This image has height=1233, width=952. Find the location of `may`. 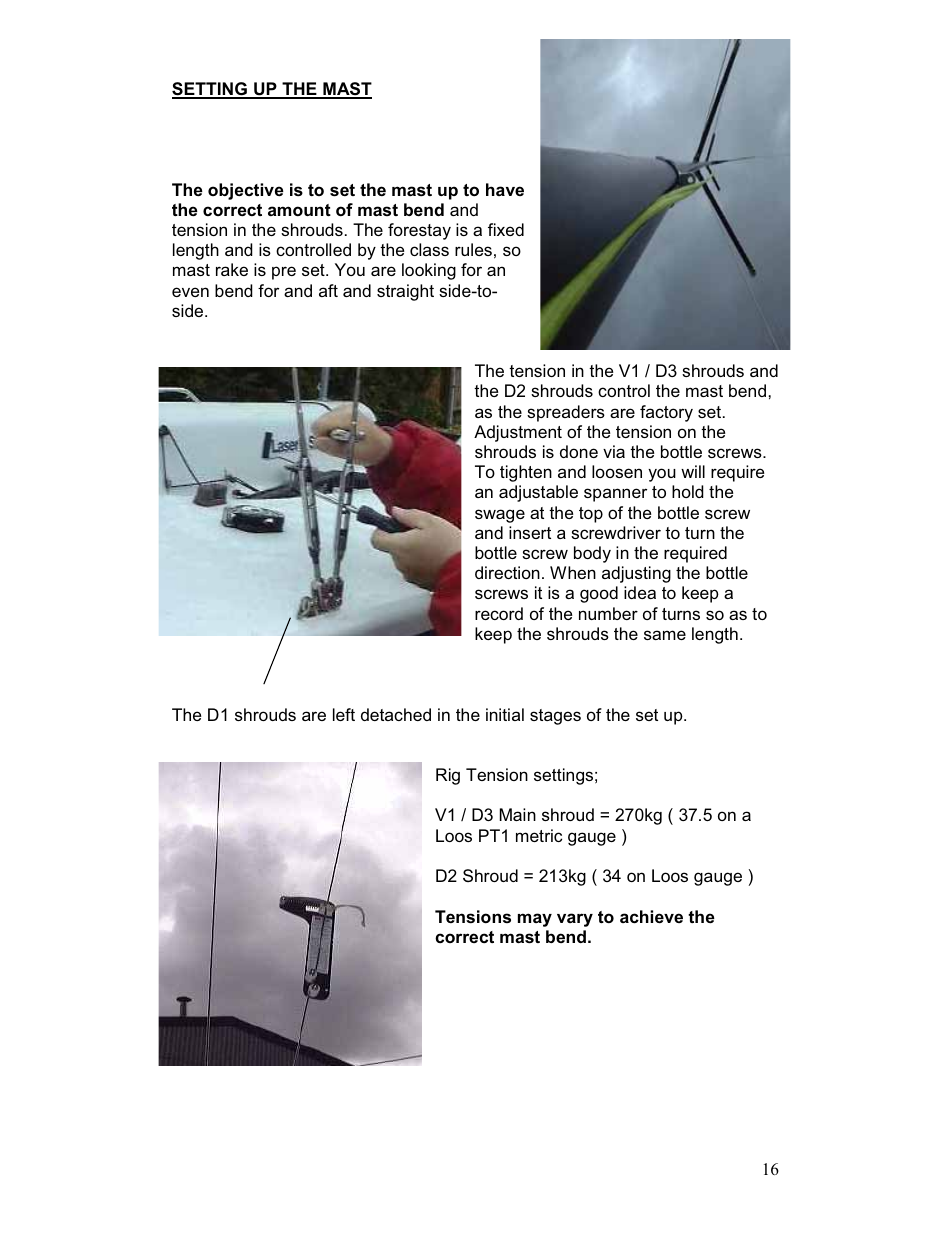

may is located at coordinates (535, 920).
